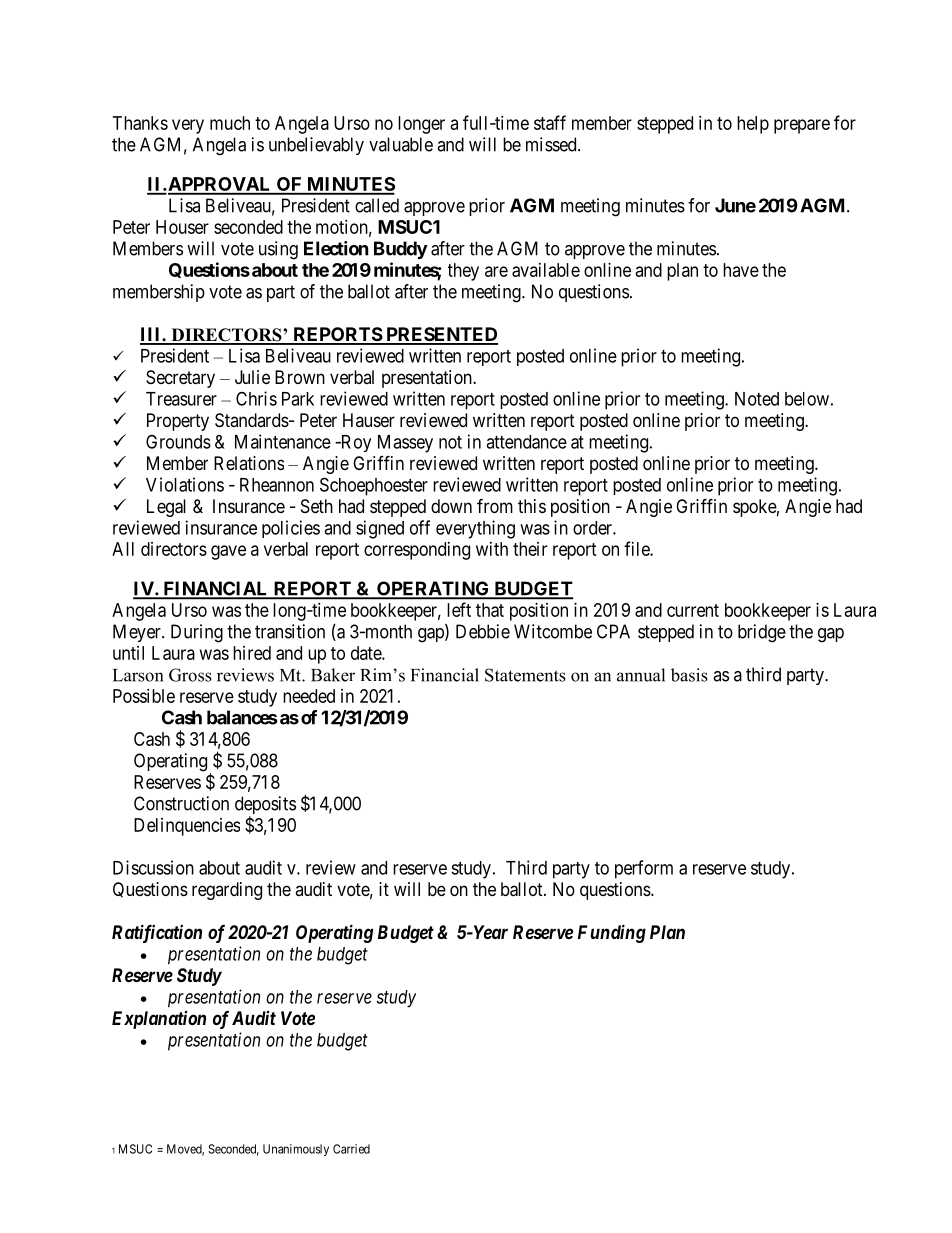 This page has width=952, height=1233. Describe the element at coordinates (401, 144) in the page. I see `valuable` at that location.
